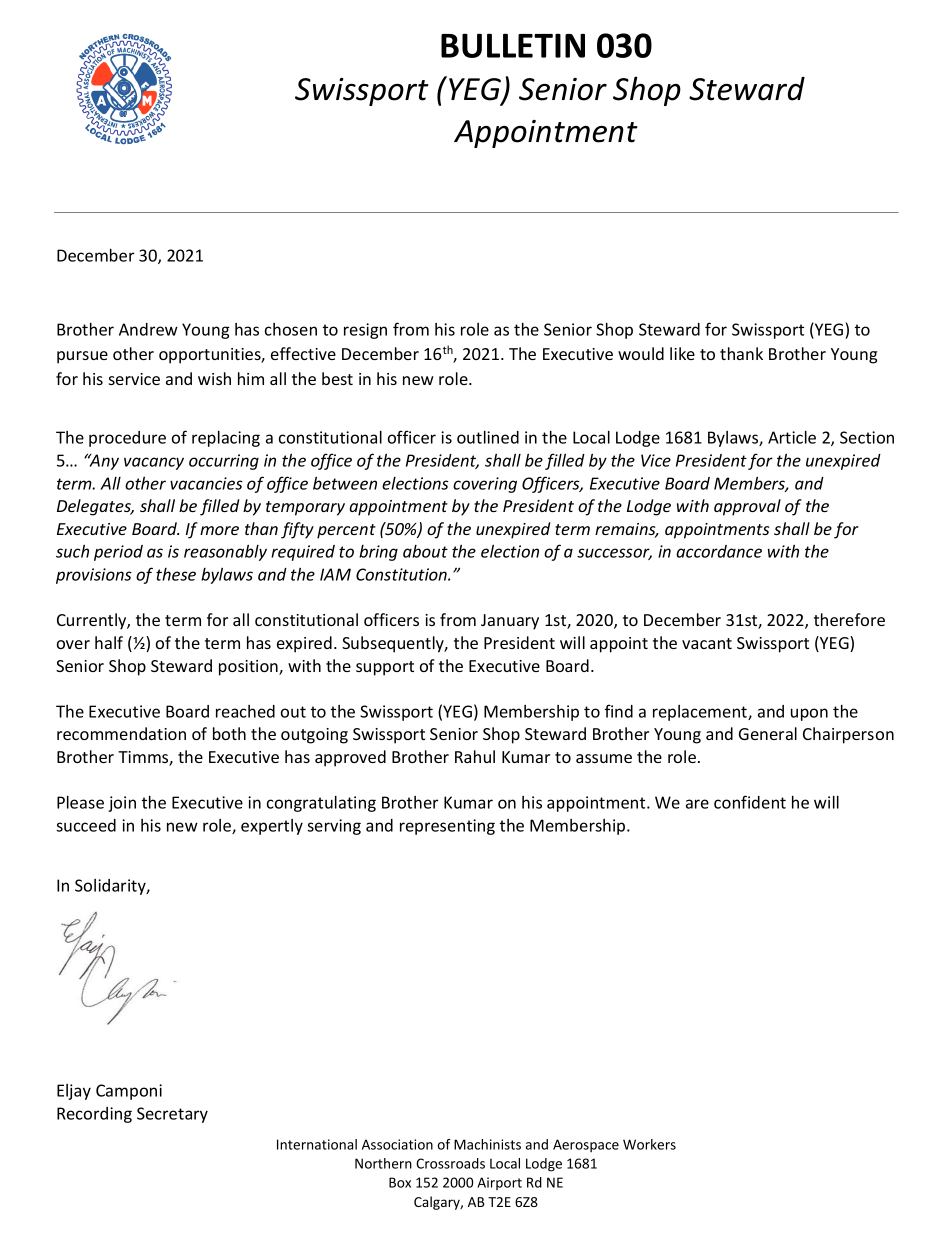 The height and width of the document is (1233, 952). I want to click on Machinists, so click(487, 1144).
